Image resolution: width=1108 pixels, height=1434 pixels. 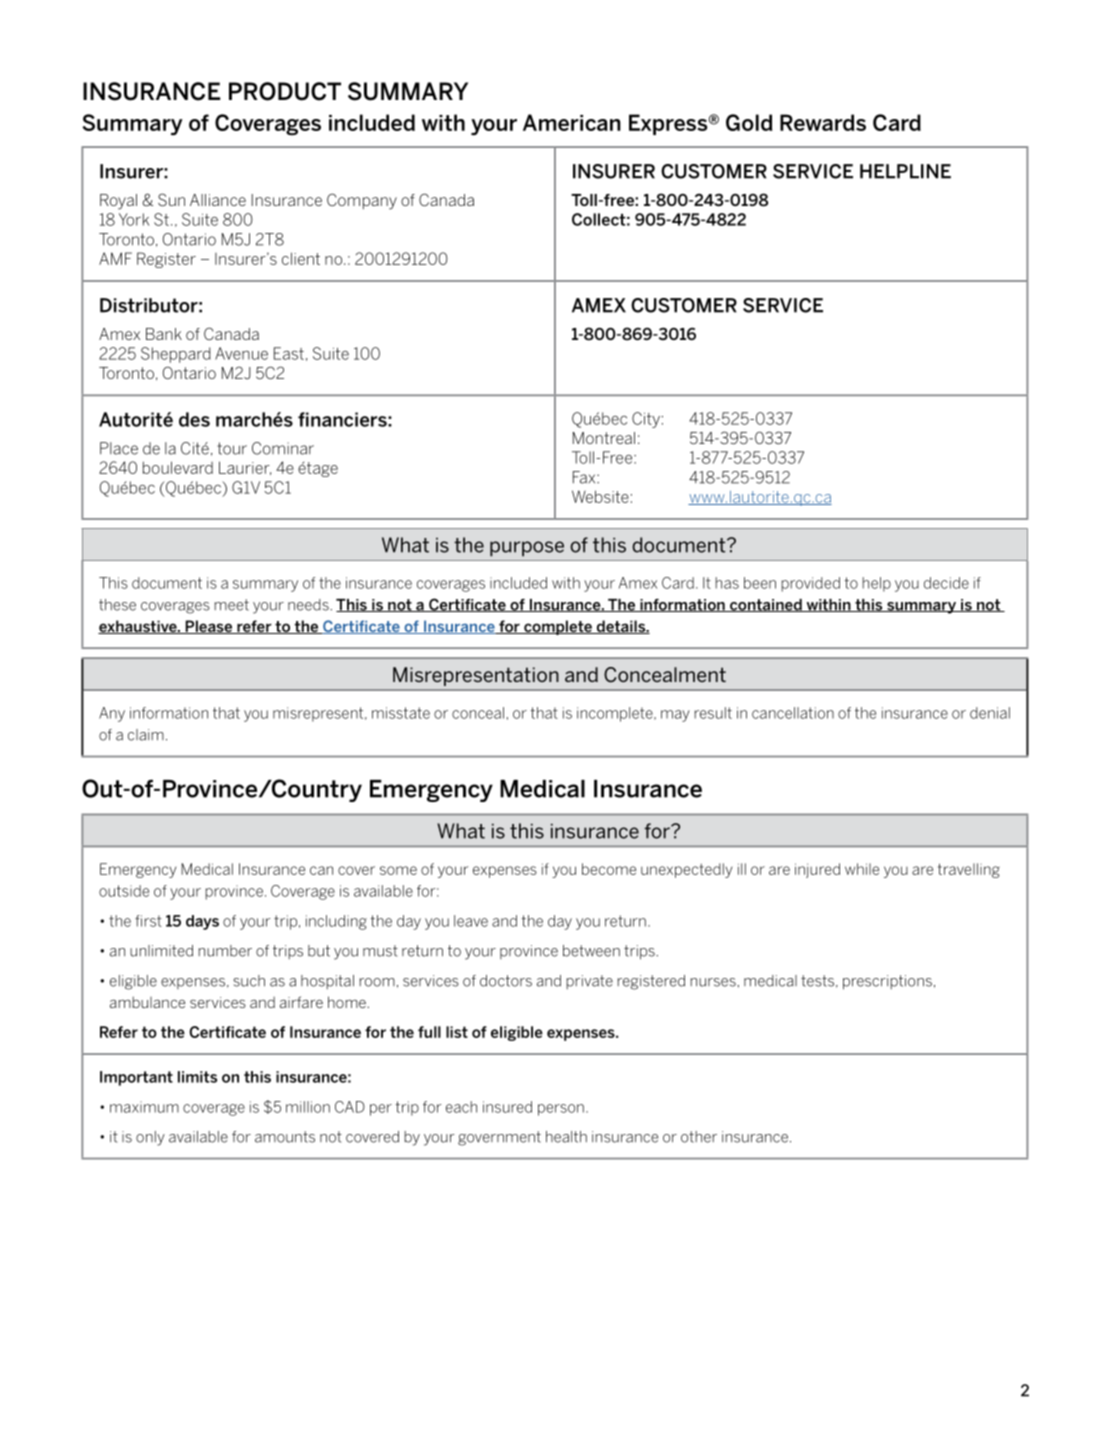 What do you see at coordinates (561, 1110) in the page?
I see `person` at bounding box center [561, 1110].
